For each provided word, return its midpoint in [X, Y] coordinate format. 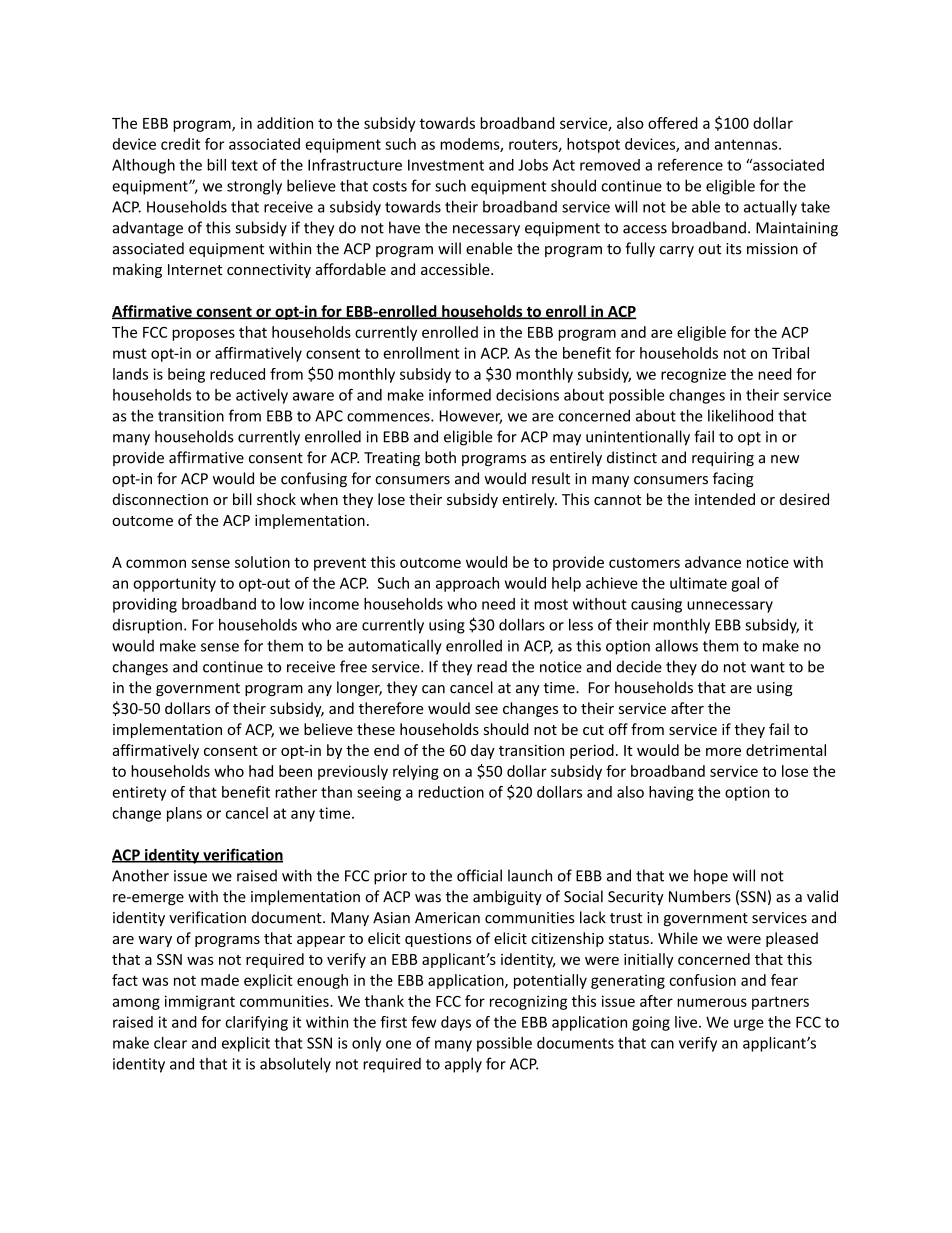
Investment [446, 165]
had [261, 771]
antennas [747, 144]
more [723, 751]
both [440, 457]
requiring [723, 459]
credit [180, 144]
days [456, 1023]
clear [170, 1043]
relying [416, 772]
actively [262, 396]
